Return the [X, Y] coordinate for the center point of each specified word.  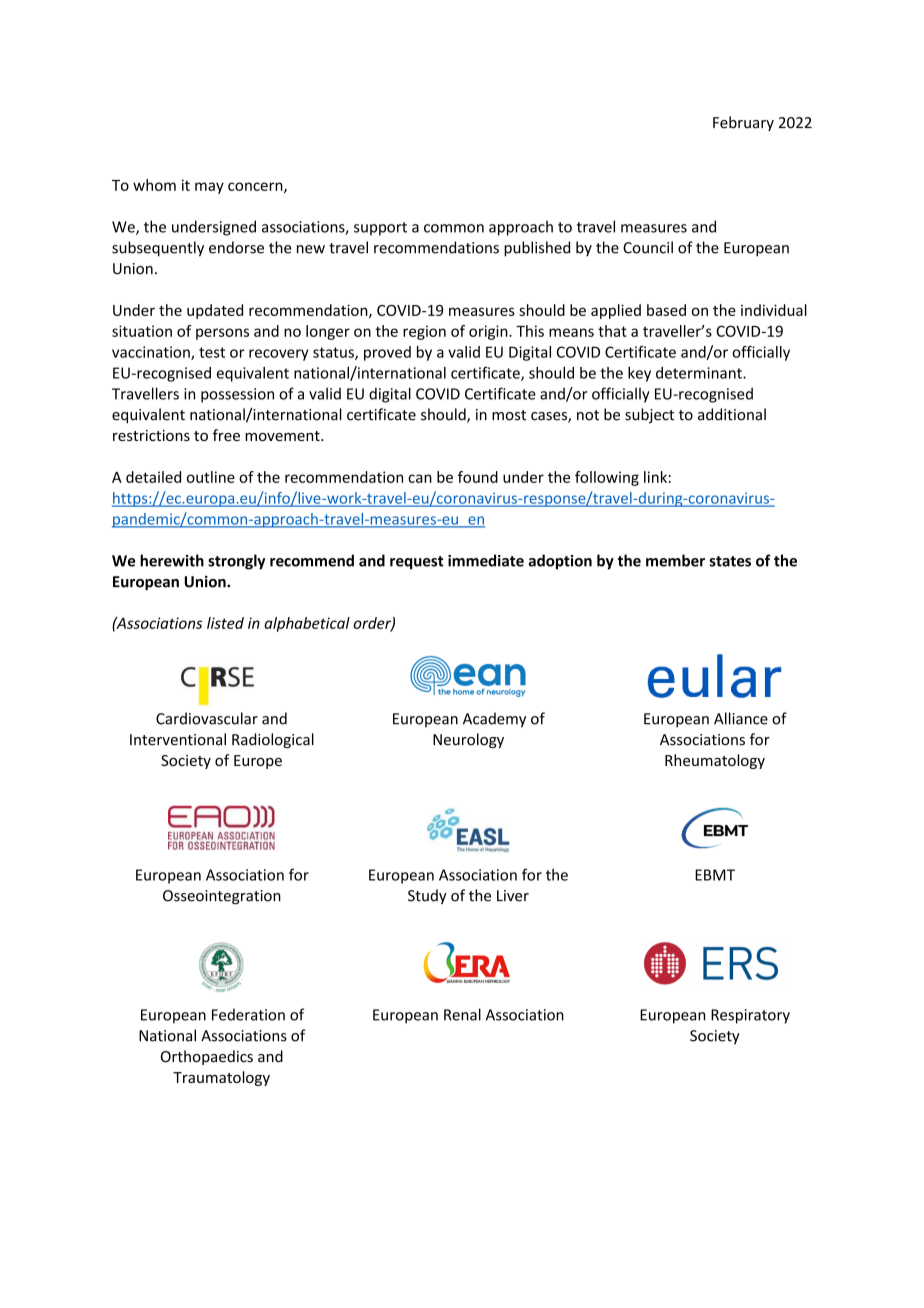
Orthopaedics [207, 1057]
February [743, 123]
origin [489, 332]
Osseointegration [222, 897]
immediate [486, 560]
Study [427, 896]
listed [225, 623]
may [209, 188]
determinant [700, 373]
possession [237, 395]
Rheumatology [715, 761]
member [675, 560]
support [380, 229]
